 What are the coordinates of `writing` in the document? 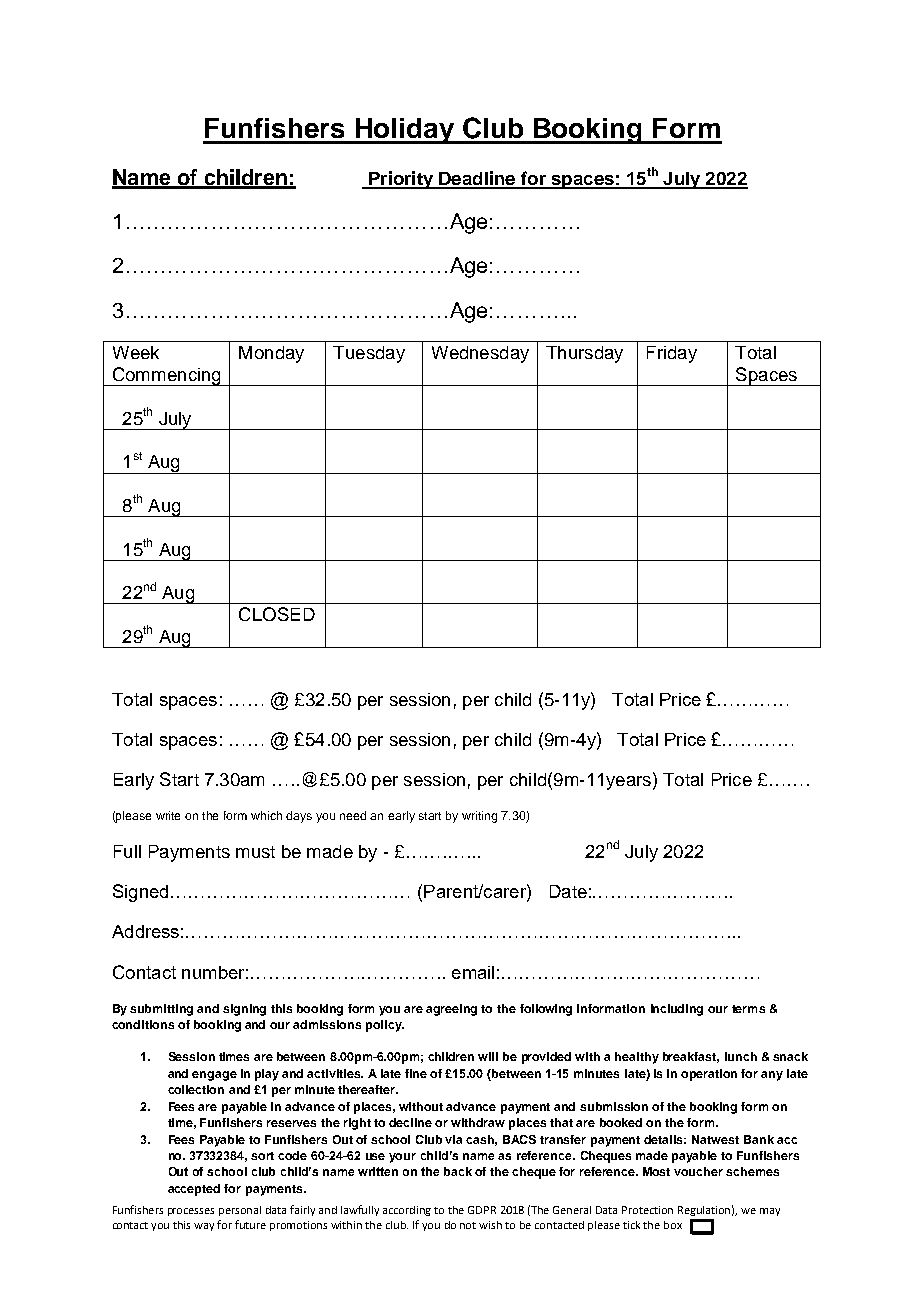 It's located at (479, 817).
